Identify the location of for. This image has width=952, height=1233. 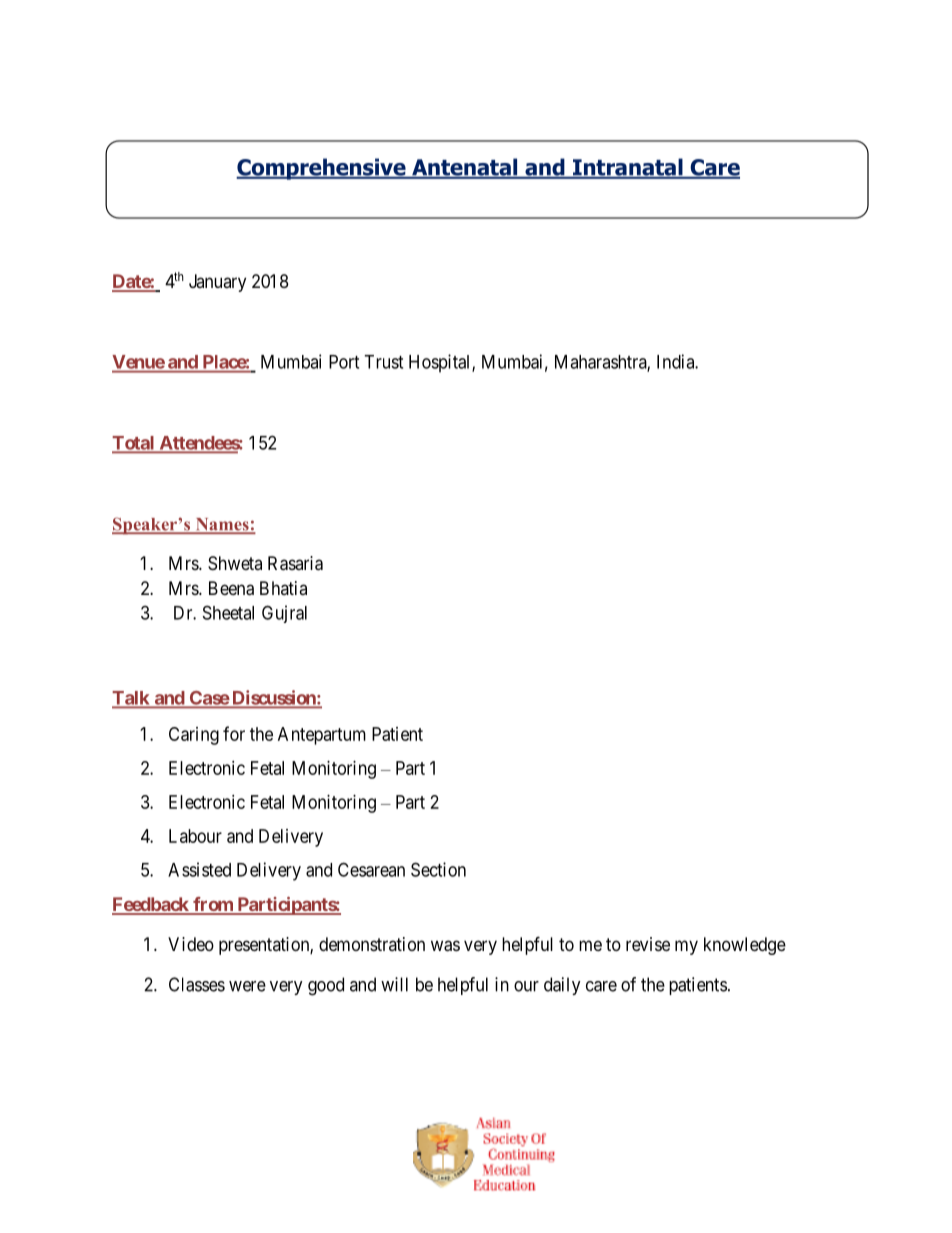
(234, 733).
